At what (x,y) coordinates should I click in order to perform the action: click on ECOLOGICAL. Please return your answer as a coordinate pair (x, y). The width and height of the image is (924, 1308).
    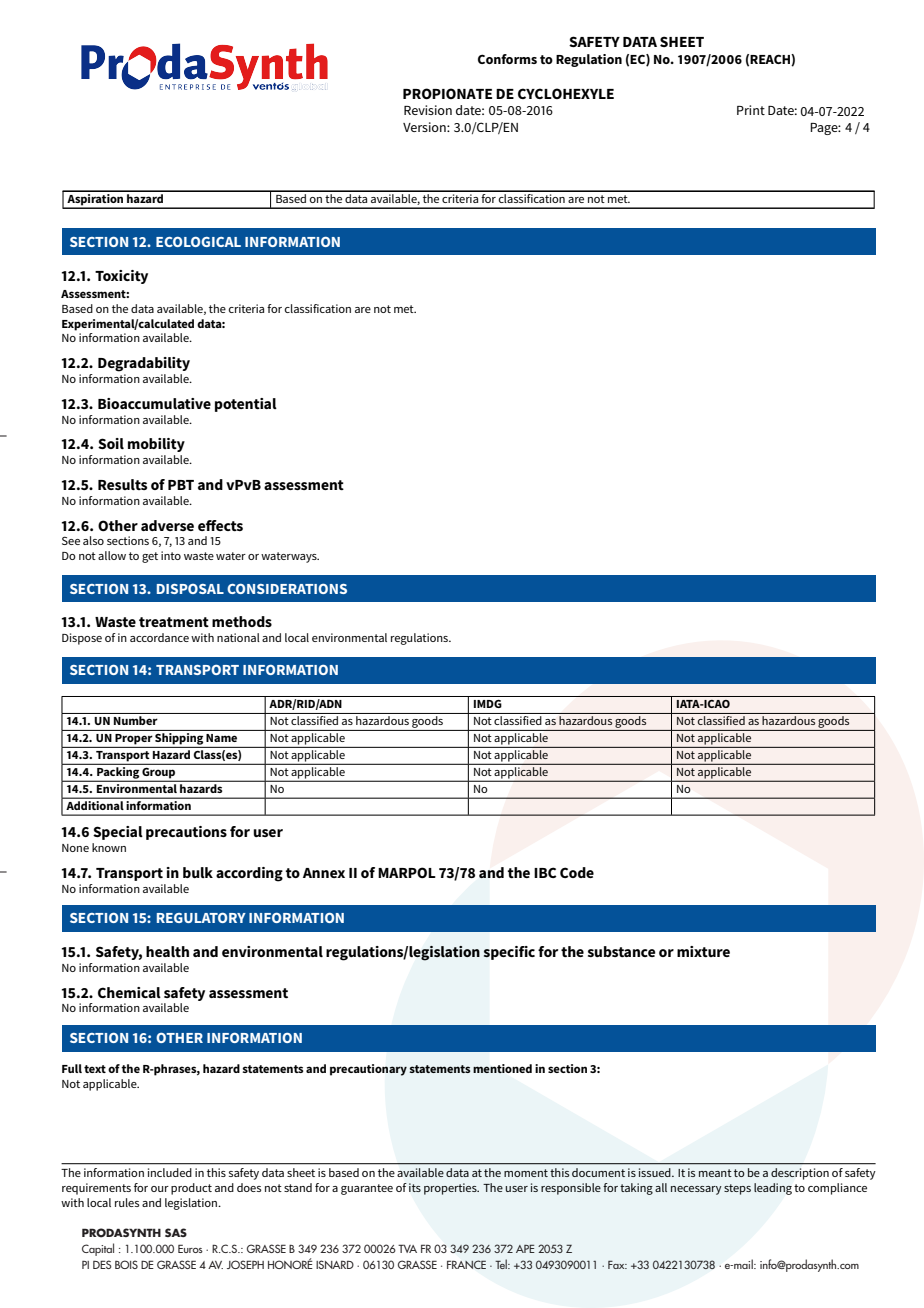
    Looking at the image, I should click on (198, 241).
